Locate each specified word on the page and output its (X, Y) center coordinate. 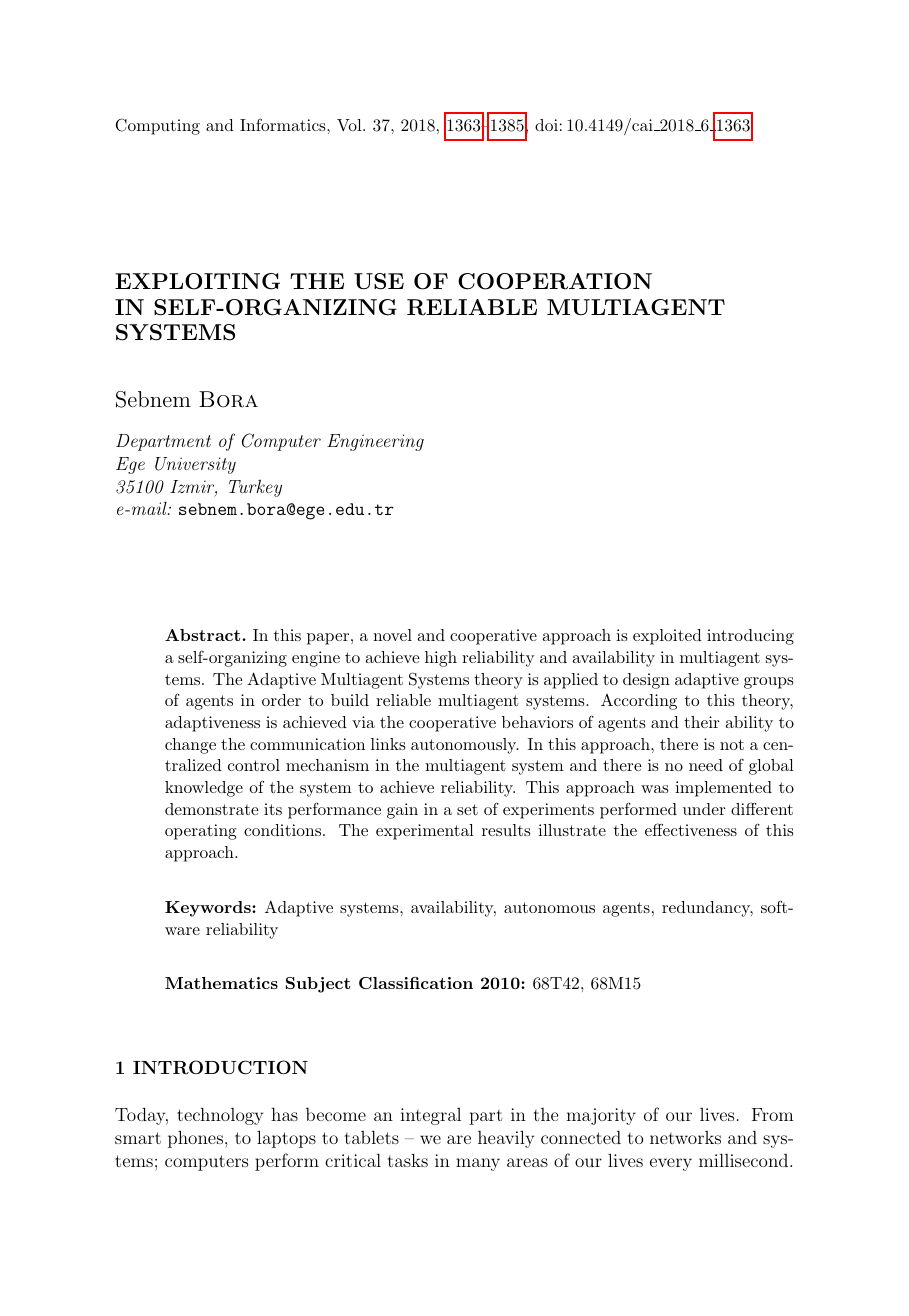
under (704, 809)
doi (546, 125)
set (467, 809)
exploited (667, 637)
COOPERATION (555, 281)
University (195, 465)
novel (392, 635)
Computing (158, 126)
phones (195, 1139)
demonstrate (211, 809)
